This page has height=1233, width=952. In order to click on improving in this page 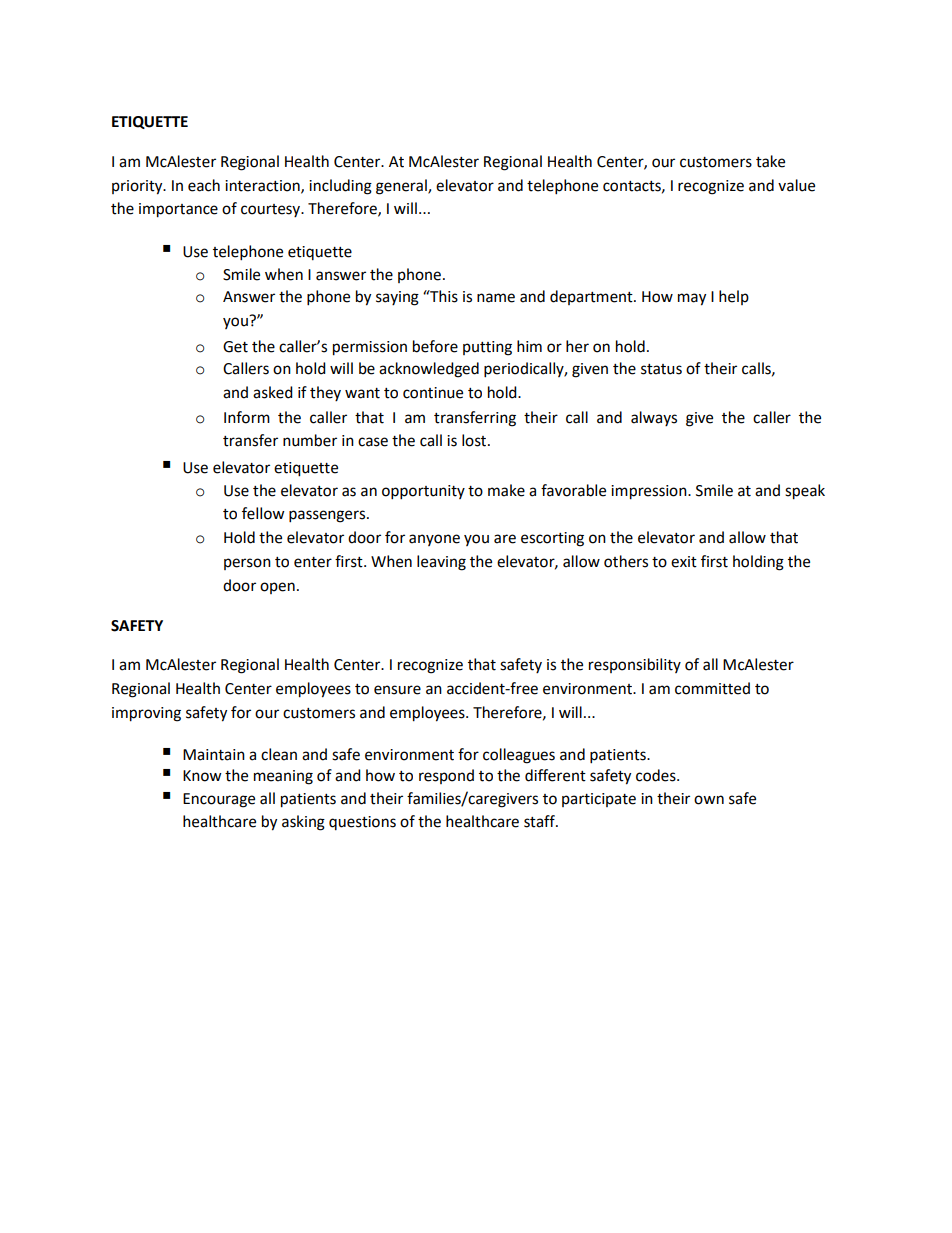, I will do `click(146, 714)`.
